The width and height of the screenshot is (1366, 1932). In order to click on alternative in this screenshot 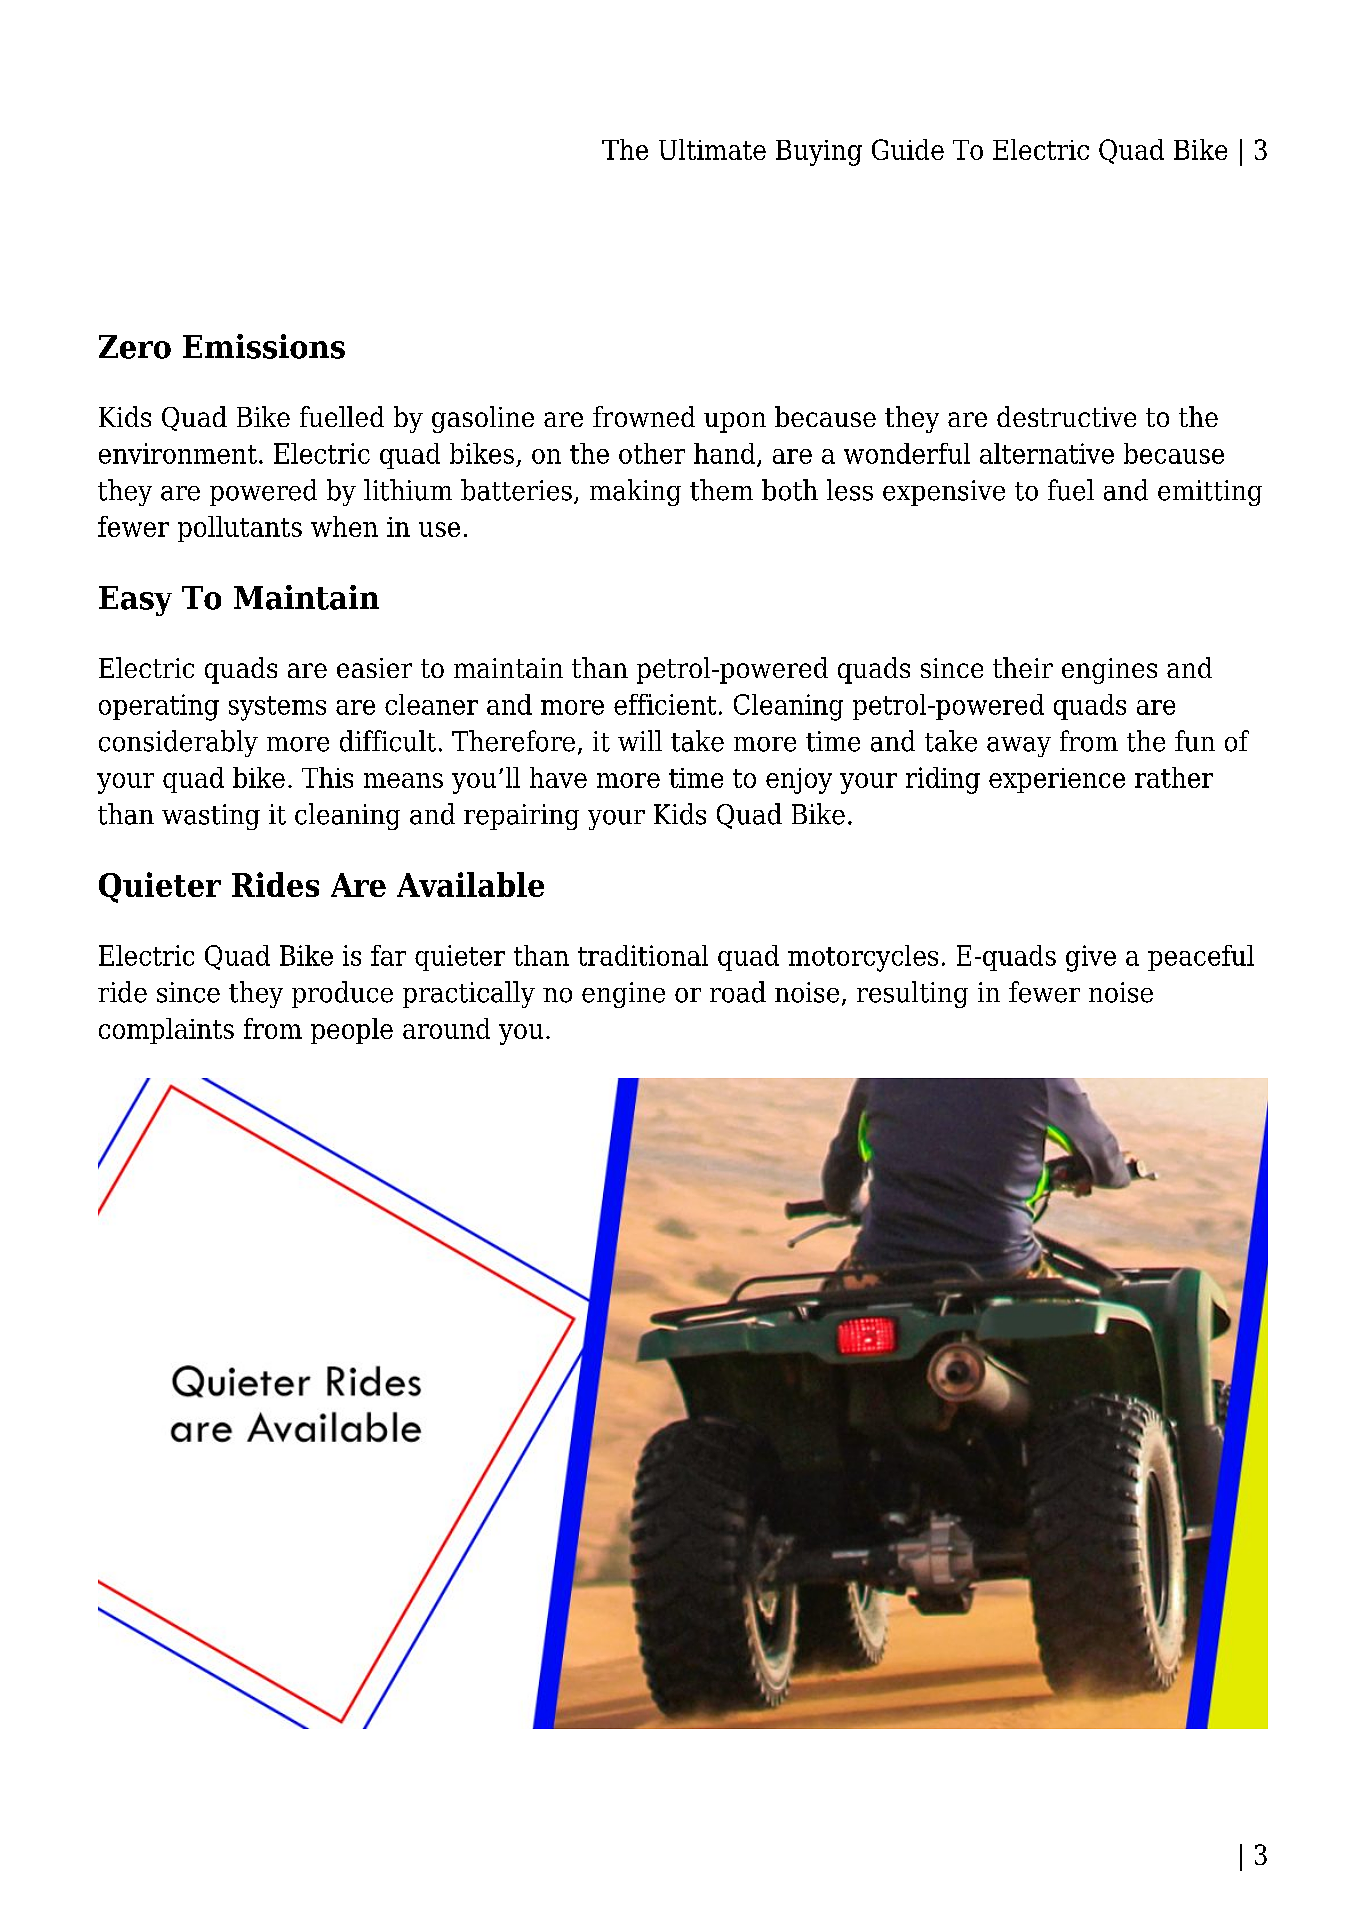, I will do `click(1047, 453)`.
